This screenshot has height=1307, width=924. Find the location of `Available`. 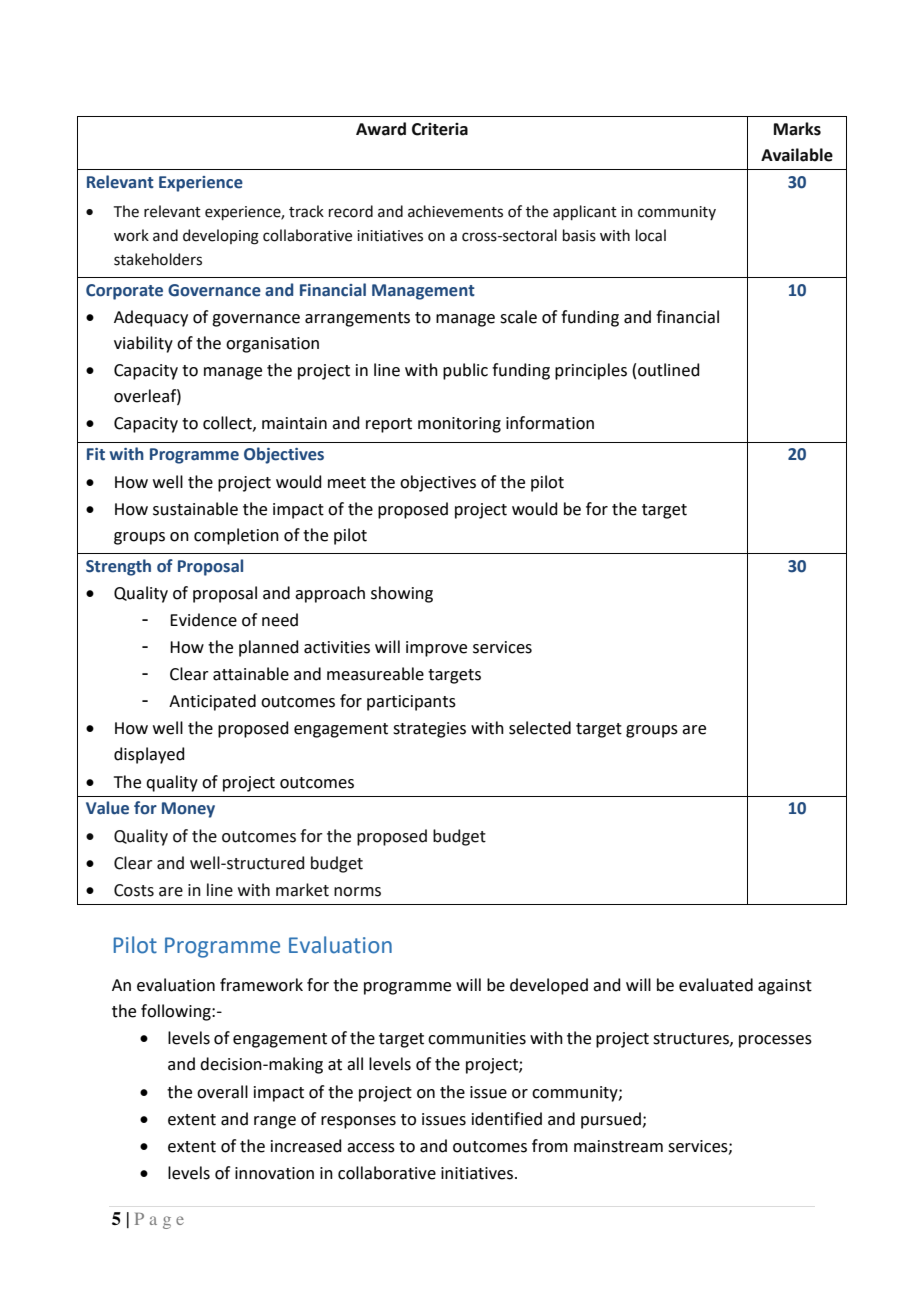

Available is located at coordinates (797, 155).
